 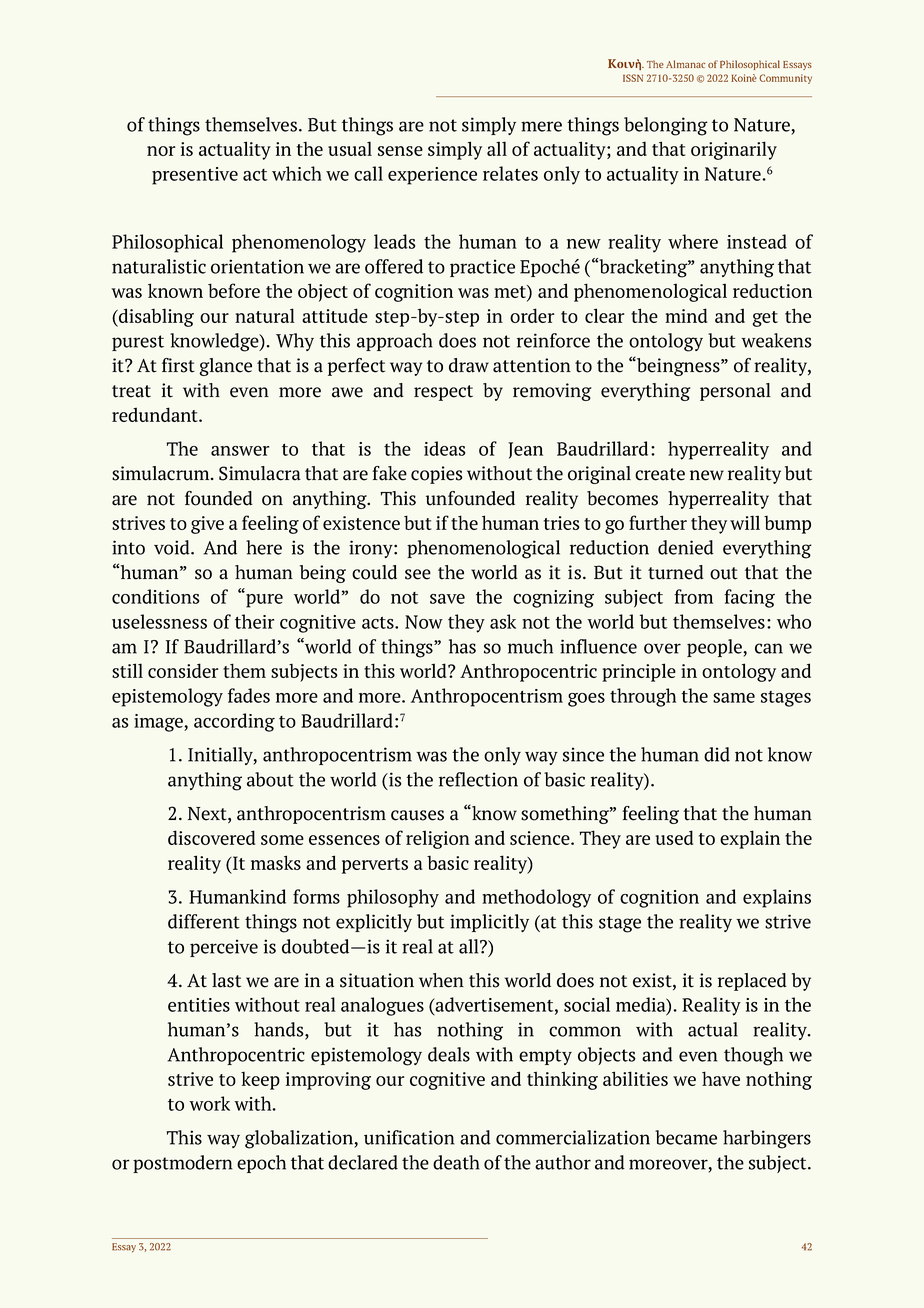 What do you see at coordinates (254, 621) in the page?
I see `their` at bounding box center [254, 621].
